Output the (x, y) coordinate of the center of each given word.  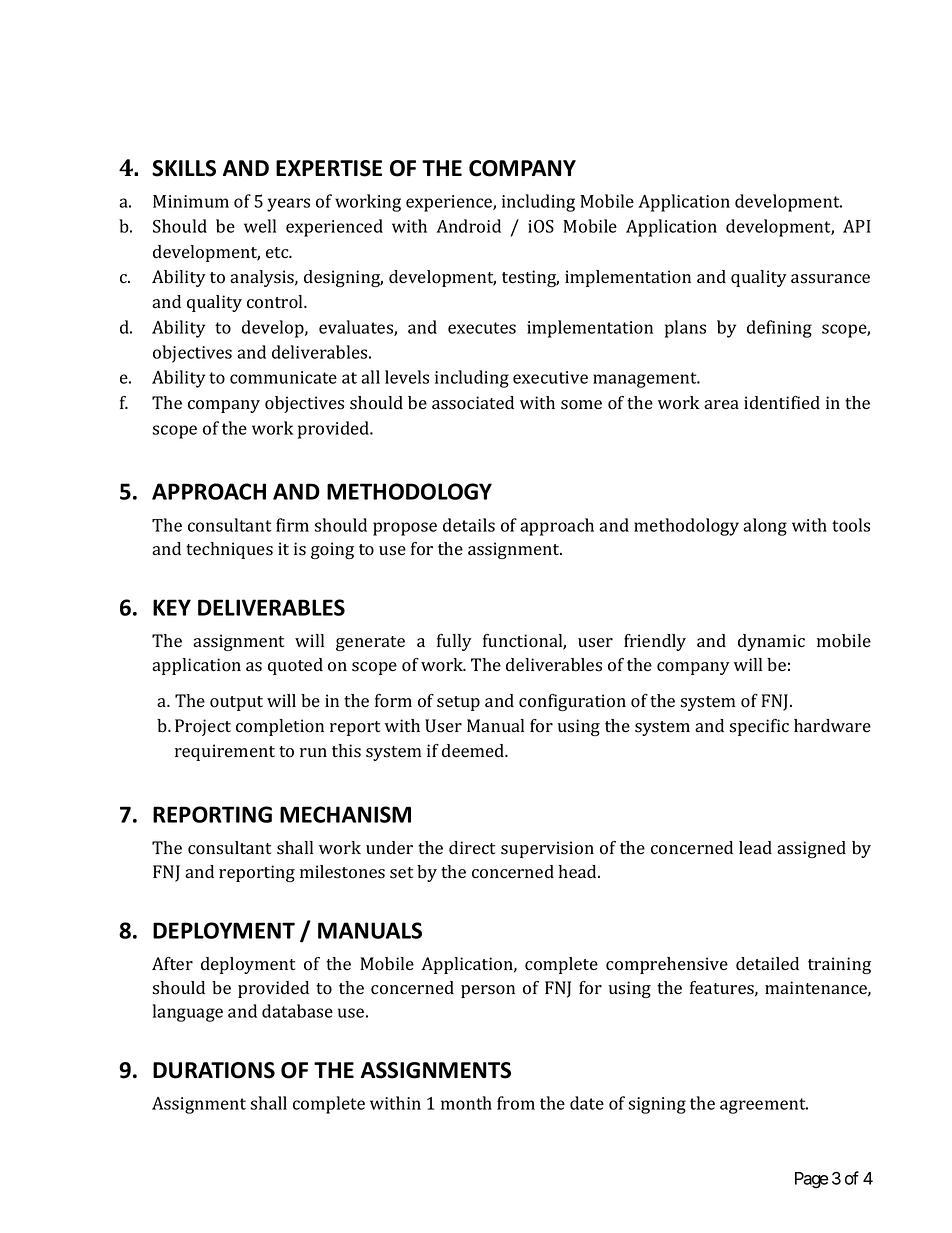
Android (468, 226)
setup (458, 703)
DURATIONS (214, 1070)
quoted (295, 666)
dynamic (771, 642)
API (857, 226)
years (288, 205)
